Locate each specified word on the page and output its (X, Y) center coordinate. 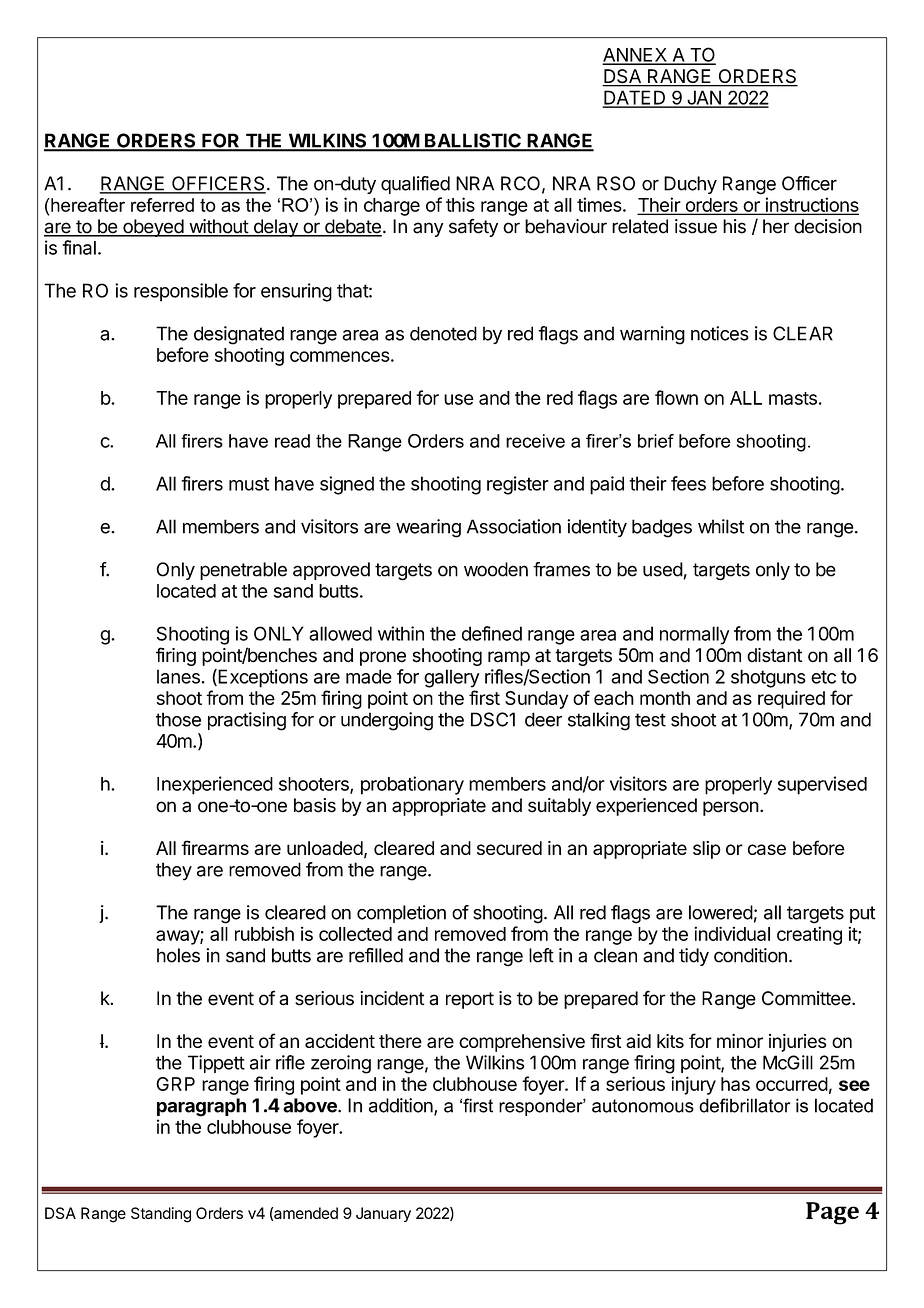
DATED (635, 98)
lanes (178, 676)
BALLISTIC (473, 141)
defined (492, 633)
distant (774, 655)
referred (162, 205)
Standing (161, 1215)
